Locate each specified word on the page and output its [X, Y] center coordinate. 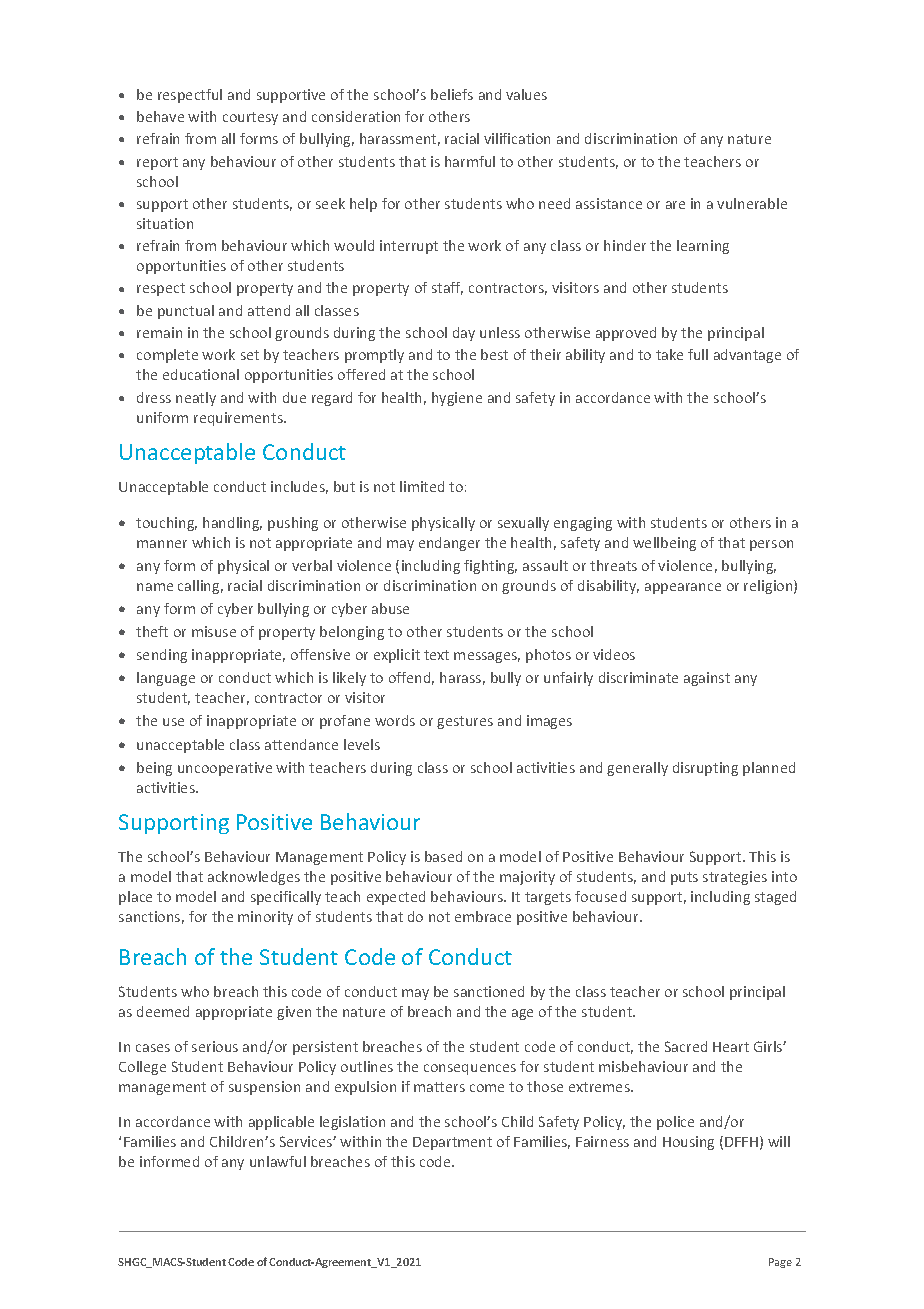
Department [452, 1143]
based [443, 856]
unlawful [278, 1161]
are [675, 205]
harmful [470, 161]
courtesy [250, 118]
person [771, 545]
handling [232, 524]
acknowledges [254, 878]
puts [684, 878]
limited [422, 486]
